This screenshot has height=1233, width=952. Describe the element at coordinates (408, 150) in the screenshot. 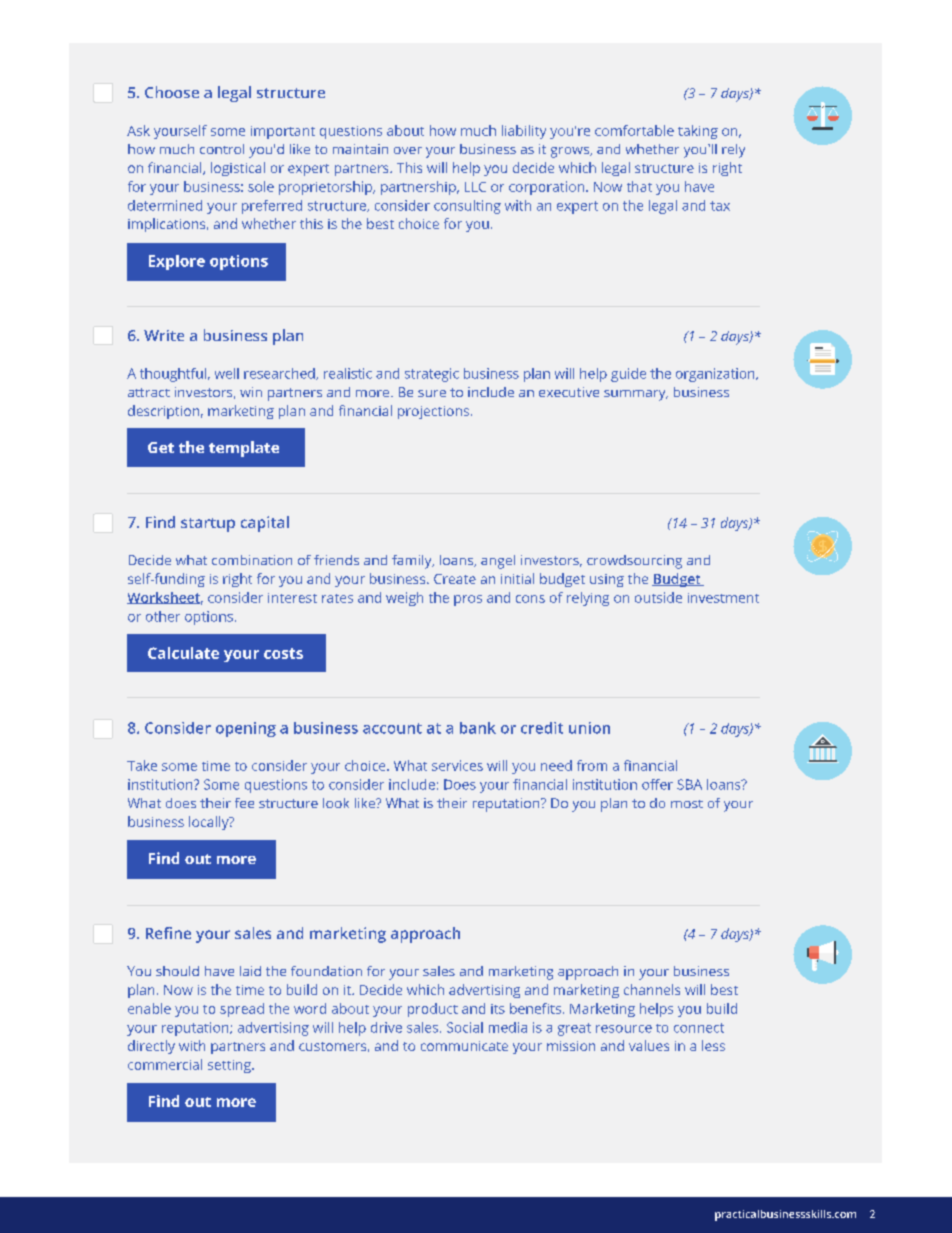

I see `over` at that location.
